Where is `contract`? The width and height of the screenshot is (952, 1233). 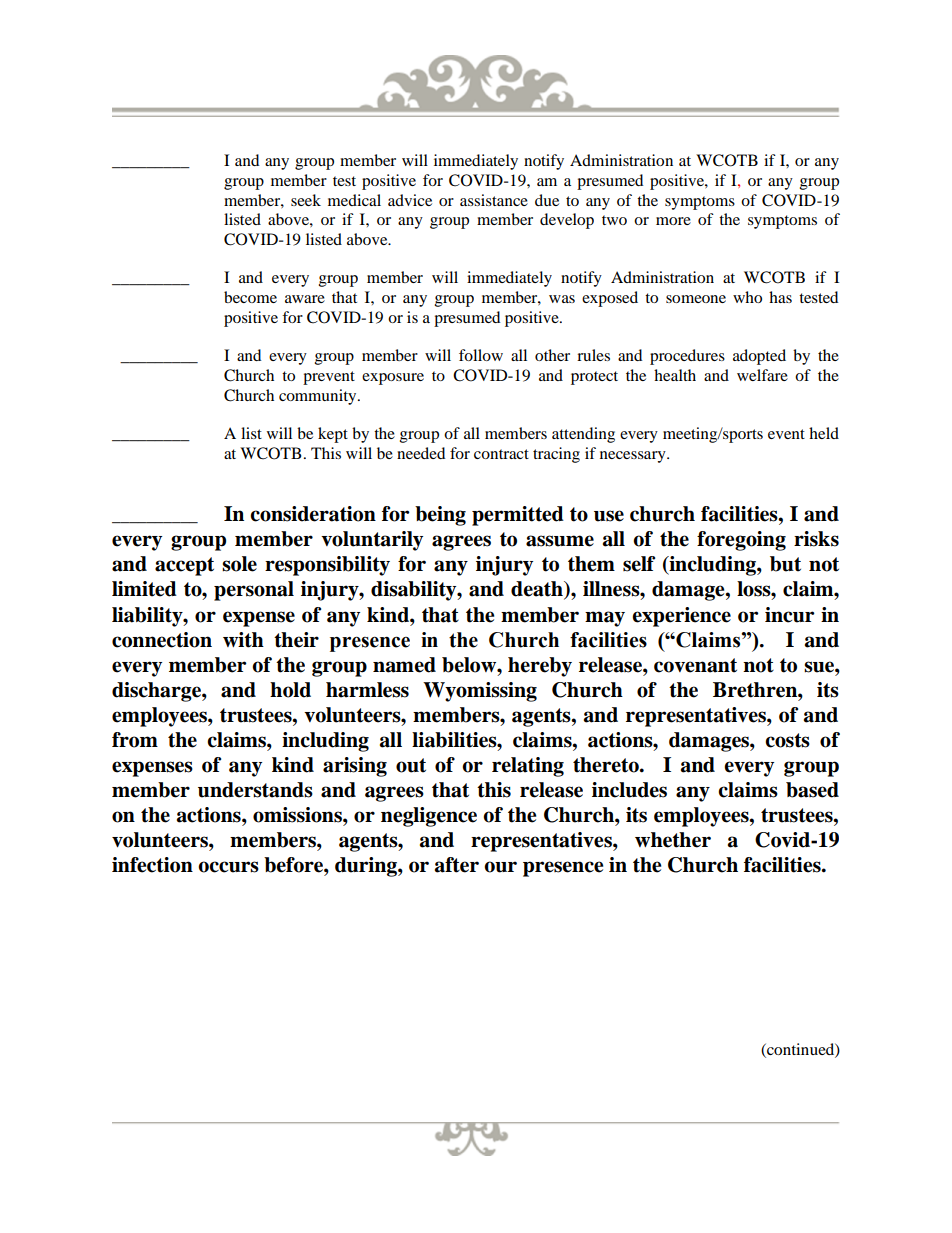 contract is located at coordinates (501, 454).
